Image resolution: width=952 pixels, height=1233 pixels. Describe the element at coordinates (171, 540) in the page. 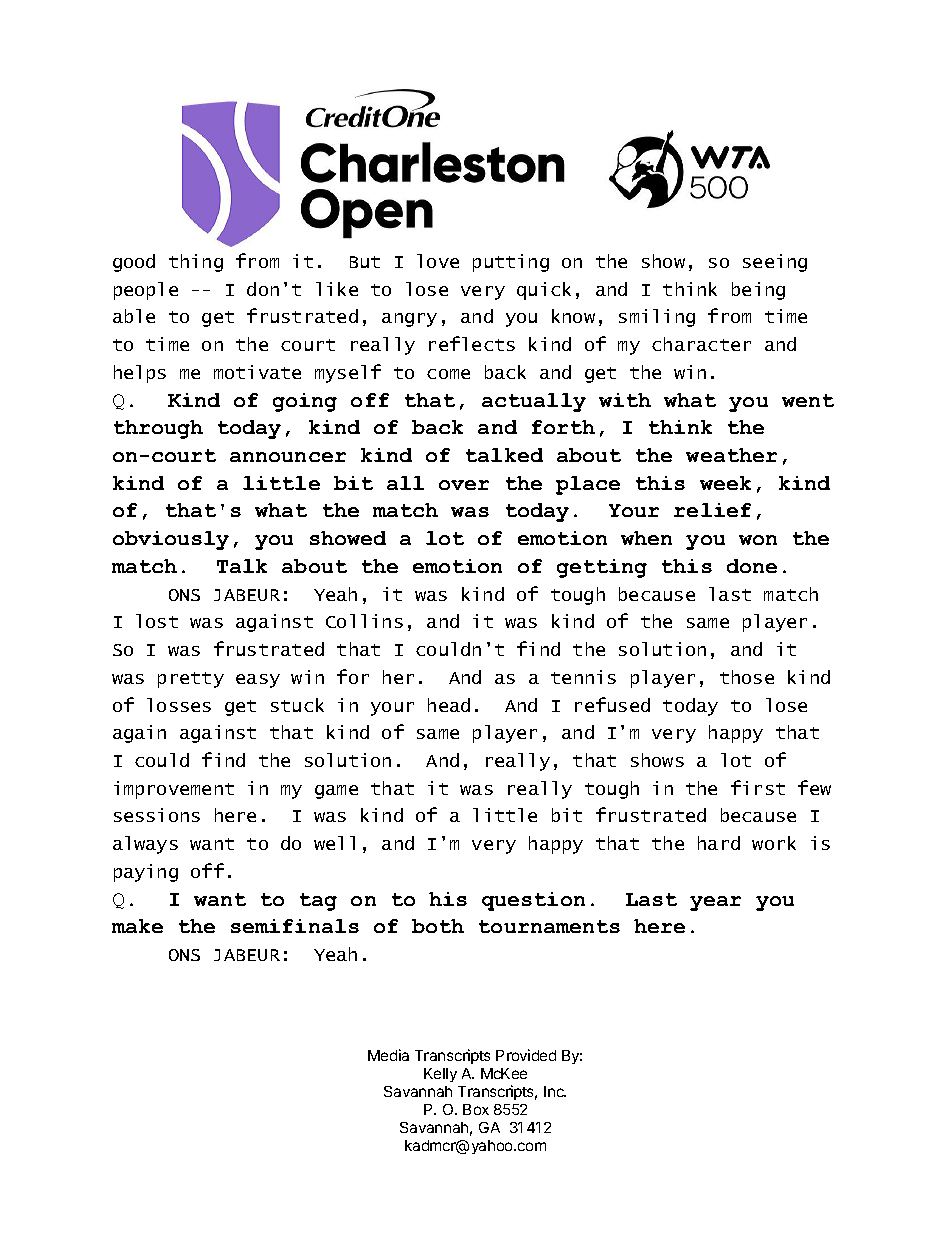

I see `obviously` at that location.
